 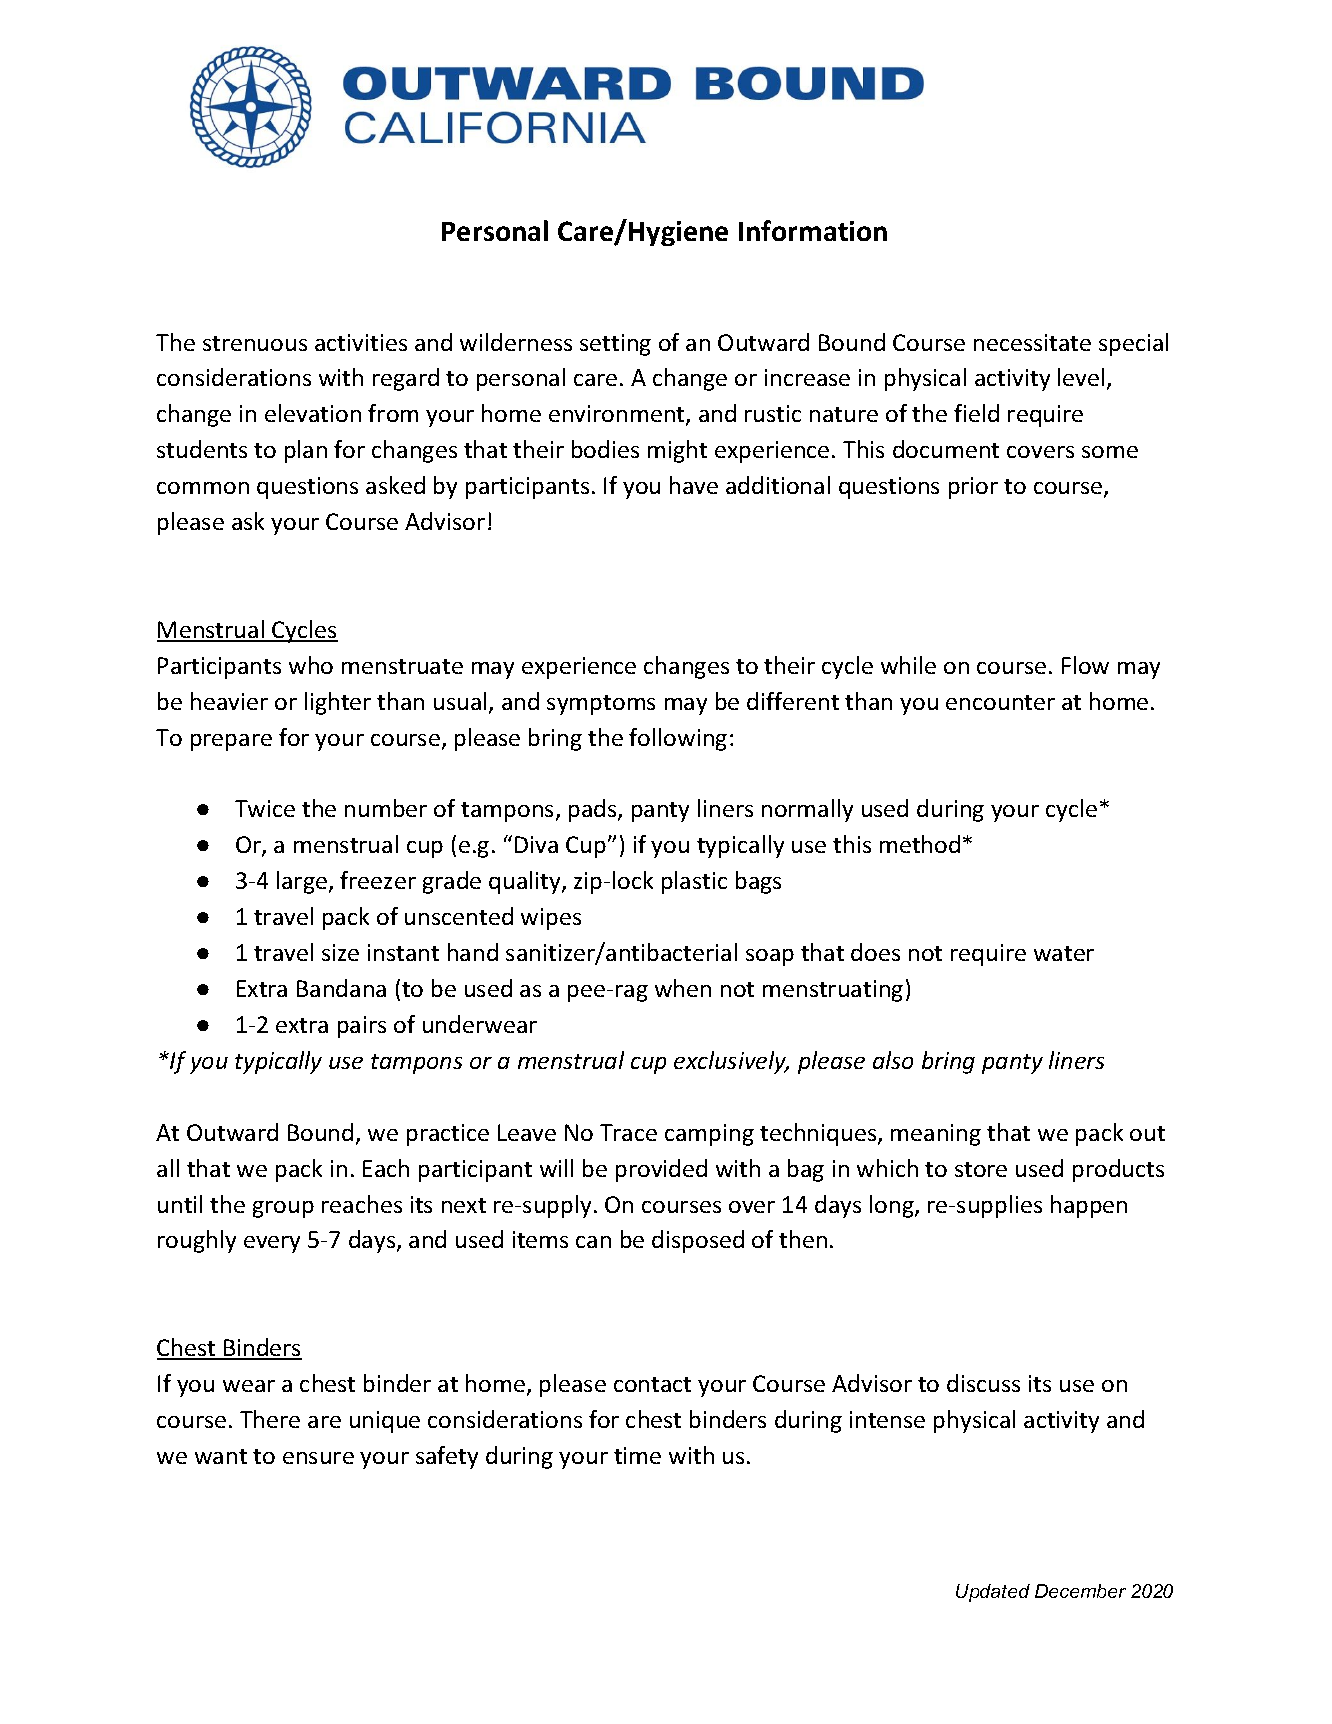 I want to click on strenuous, so click(x=255, y=343).
